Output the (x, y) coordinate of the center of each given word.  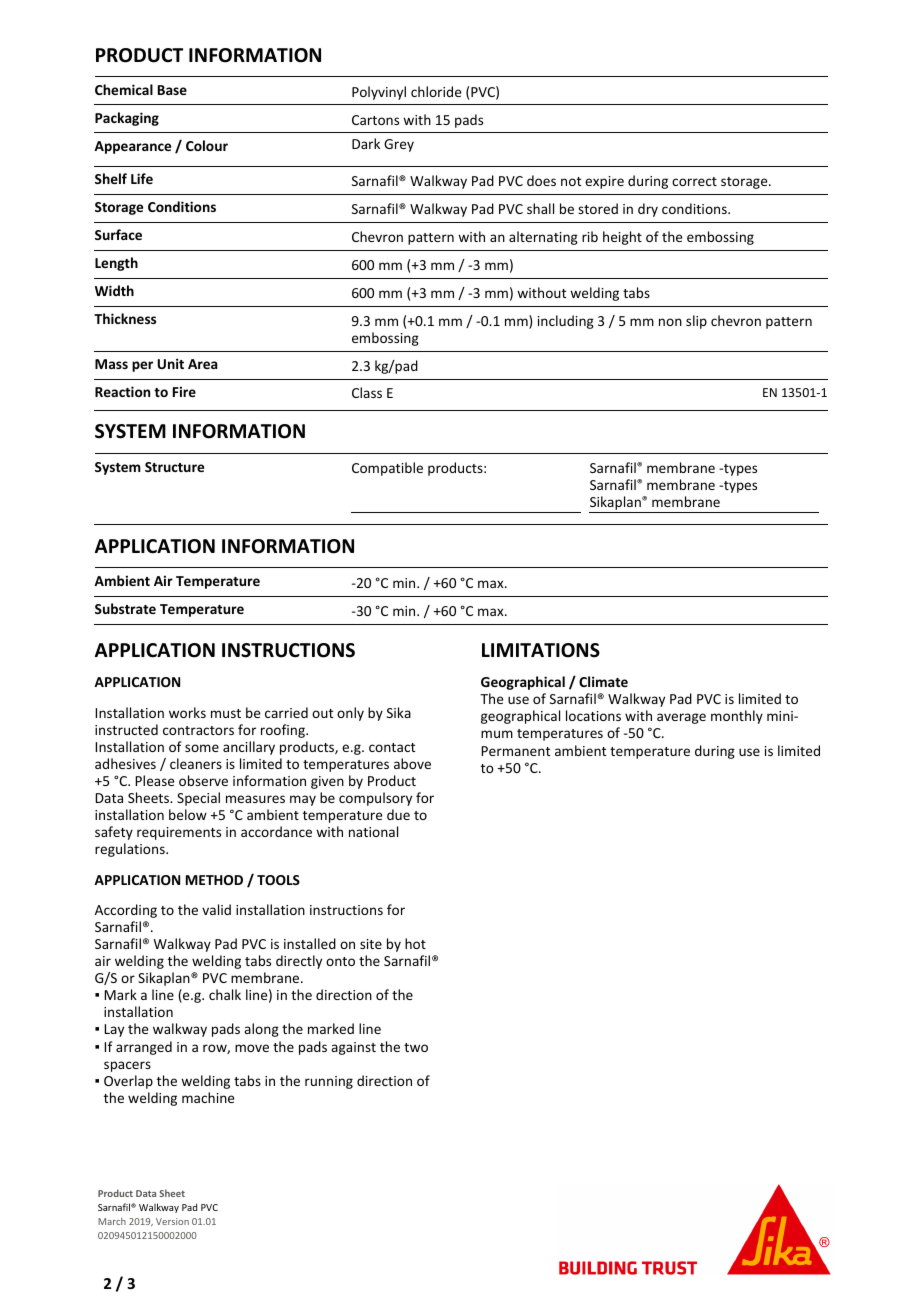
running (329, 1082)
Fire (184, 391)
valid (216, 909)
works (187, 712)
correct (694, 181)
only (350, 714)
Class (367, 392)
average (681, 718)
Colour (207, 145)
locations (593, 715)
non (670, 322)
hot (415, 943)
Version (172, 1221)
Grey (399, 145)
